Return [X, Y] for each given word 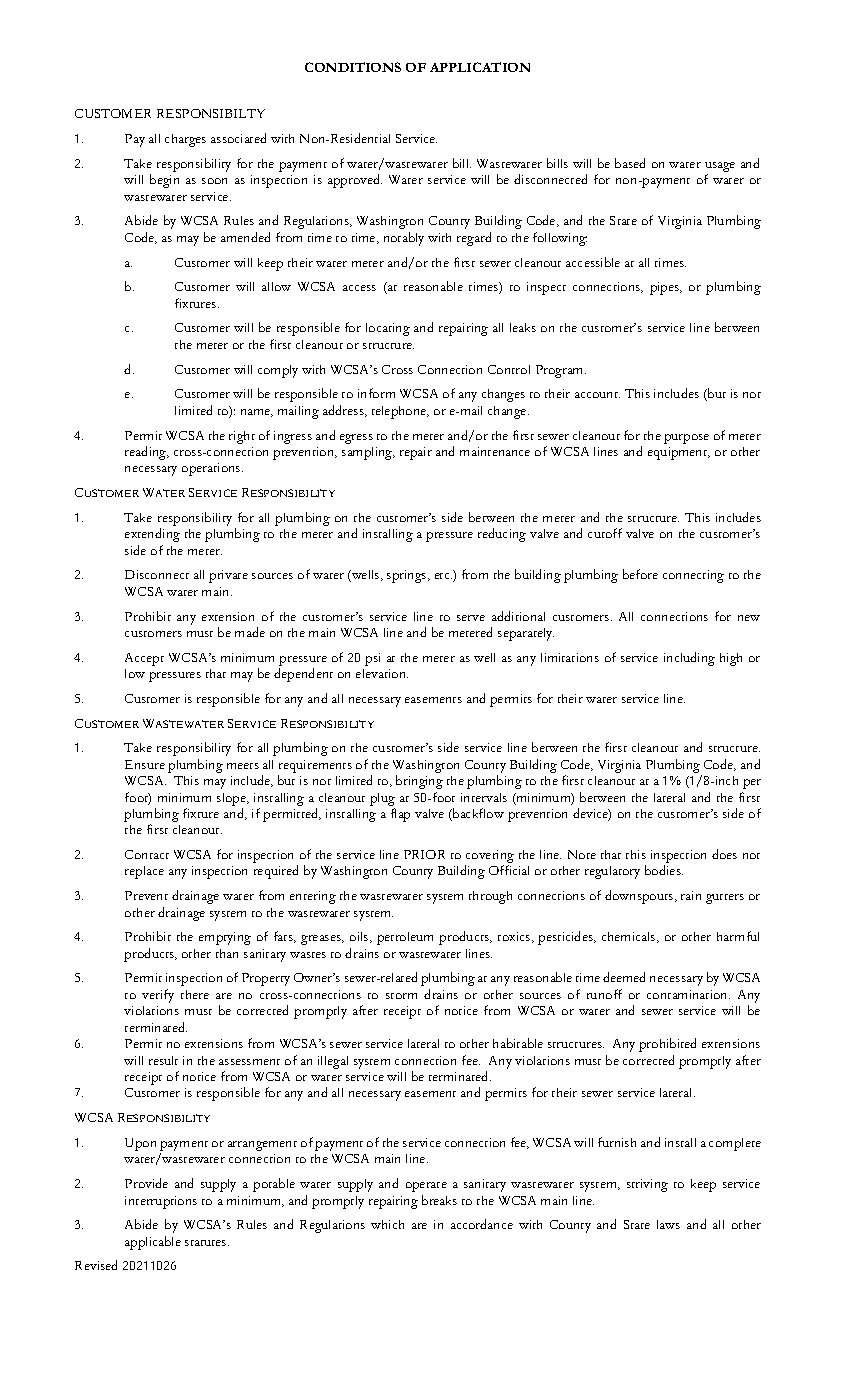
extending [152, 535]
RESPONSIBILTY [211, 113]
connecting [693, 576]
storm [401, 996]
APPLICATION [480, 67]
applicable [153, 1243]
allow [276, 286]
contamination [688, 994]
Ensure [145, 764]
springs [408, 576]
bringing [419, 782]
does [724, 854]
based [630, 163]
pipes [665, 288]
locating [388, 329]
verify [158, 996]
